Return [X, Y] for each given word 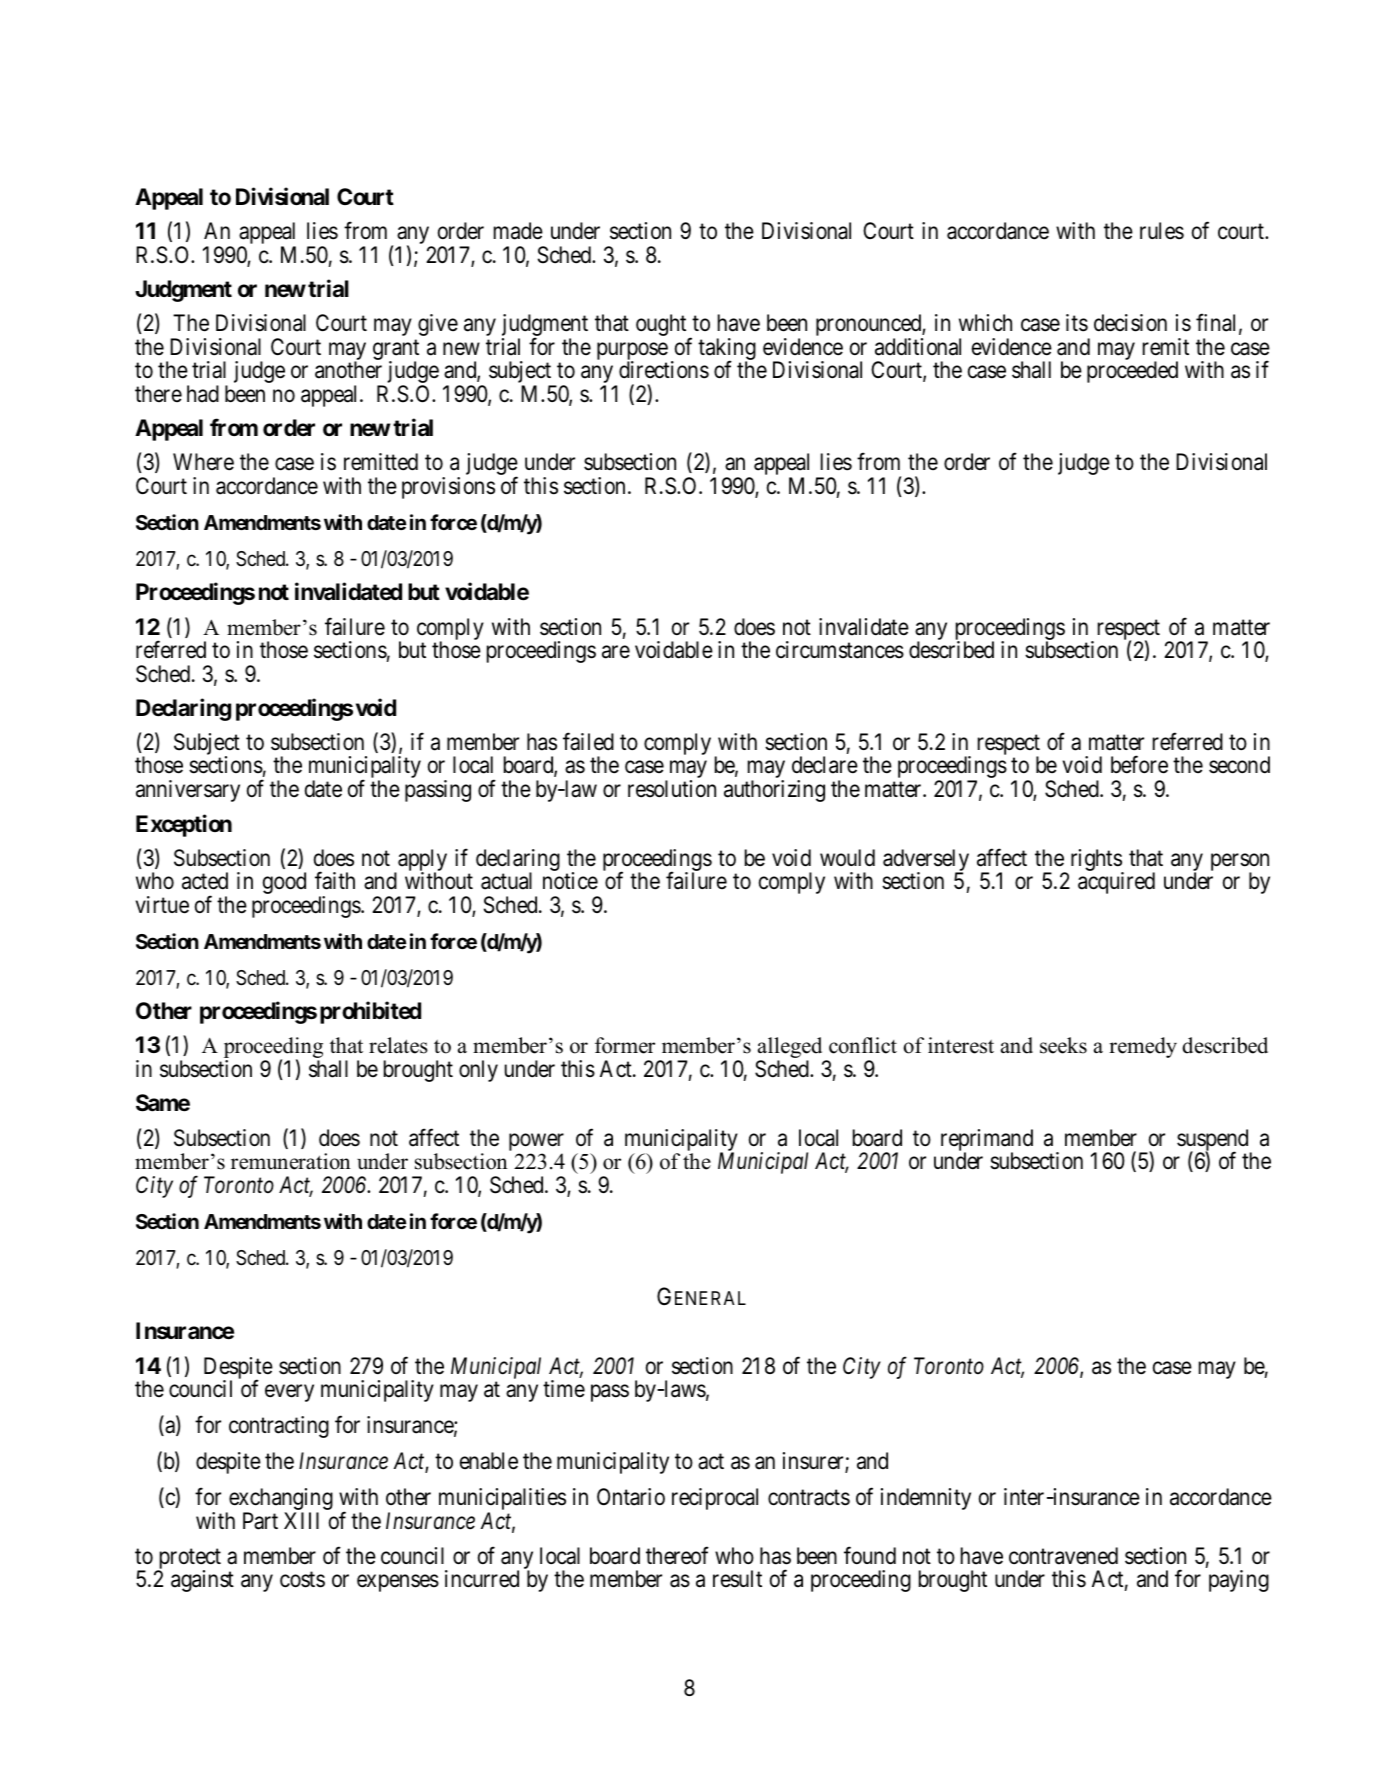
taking [727, 350]
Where [203, 462]
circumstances [840, 650]
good [284, 883]
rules [1162, 231]
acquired [1116, 883]
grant [396, 350]
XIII [301, 1520]
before [1139, 765]
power [536, 1143]
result [737, 1579]
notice [570, 881]
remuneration [291, 1161]
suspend [1214, 1141]
